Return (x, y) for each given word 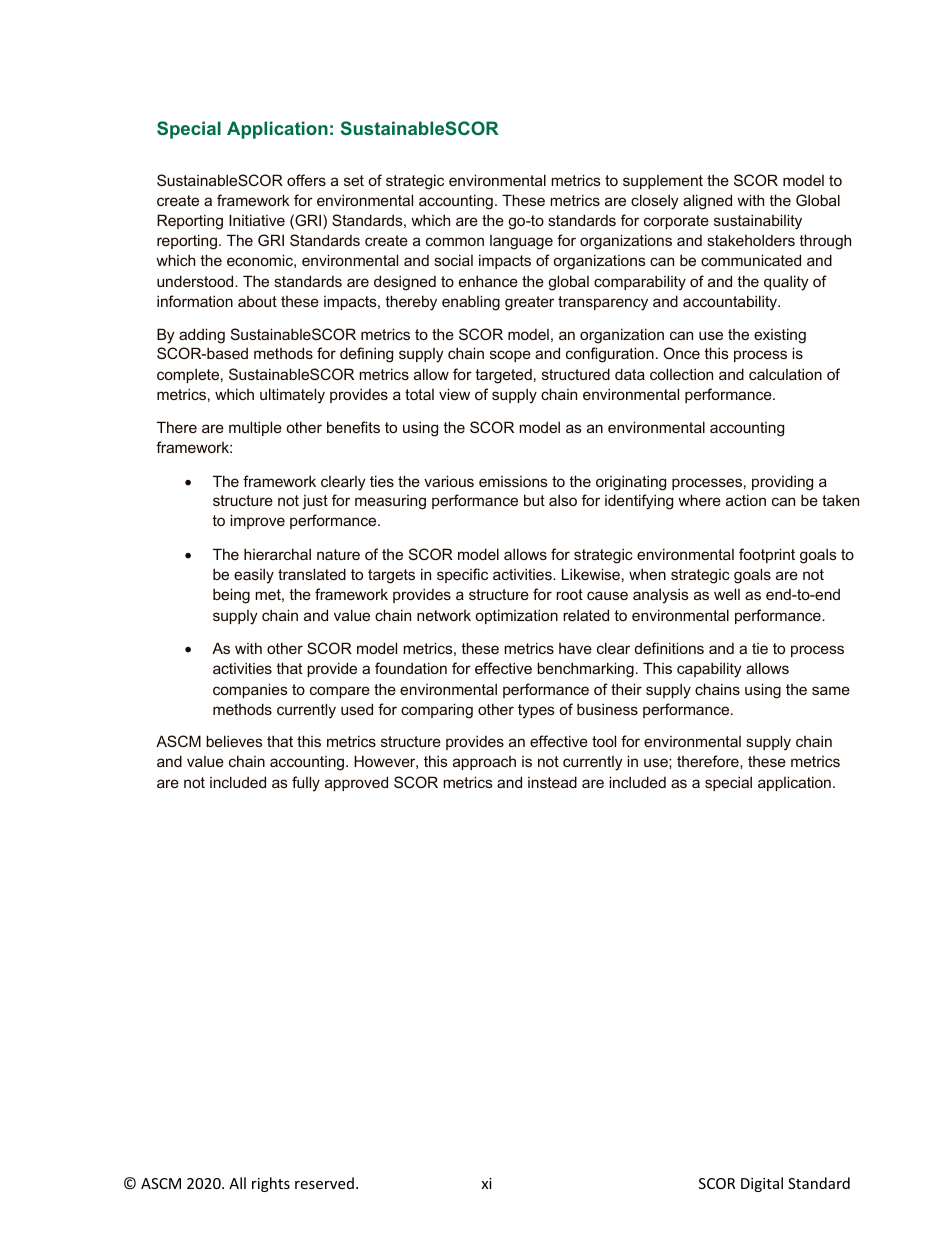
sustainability (758, 222)
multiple (255, 428)
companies (250, 690)
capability (709, 670)
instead (552, 782)
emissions (513, 481)
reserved (324, 1183)
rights (271, 1184)
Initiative (257, 220)
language (521, 242)
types (536, 711)
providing (782, 483)
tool (604, 741)
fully (306, 784)
